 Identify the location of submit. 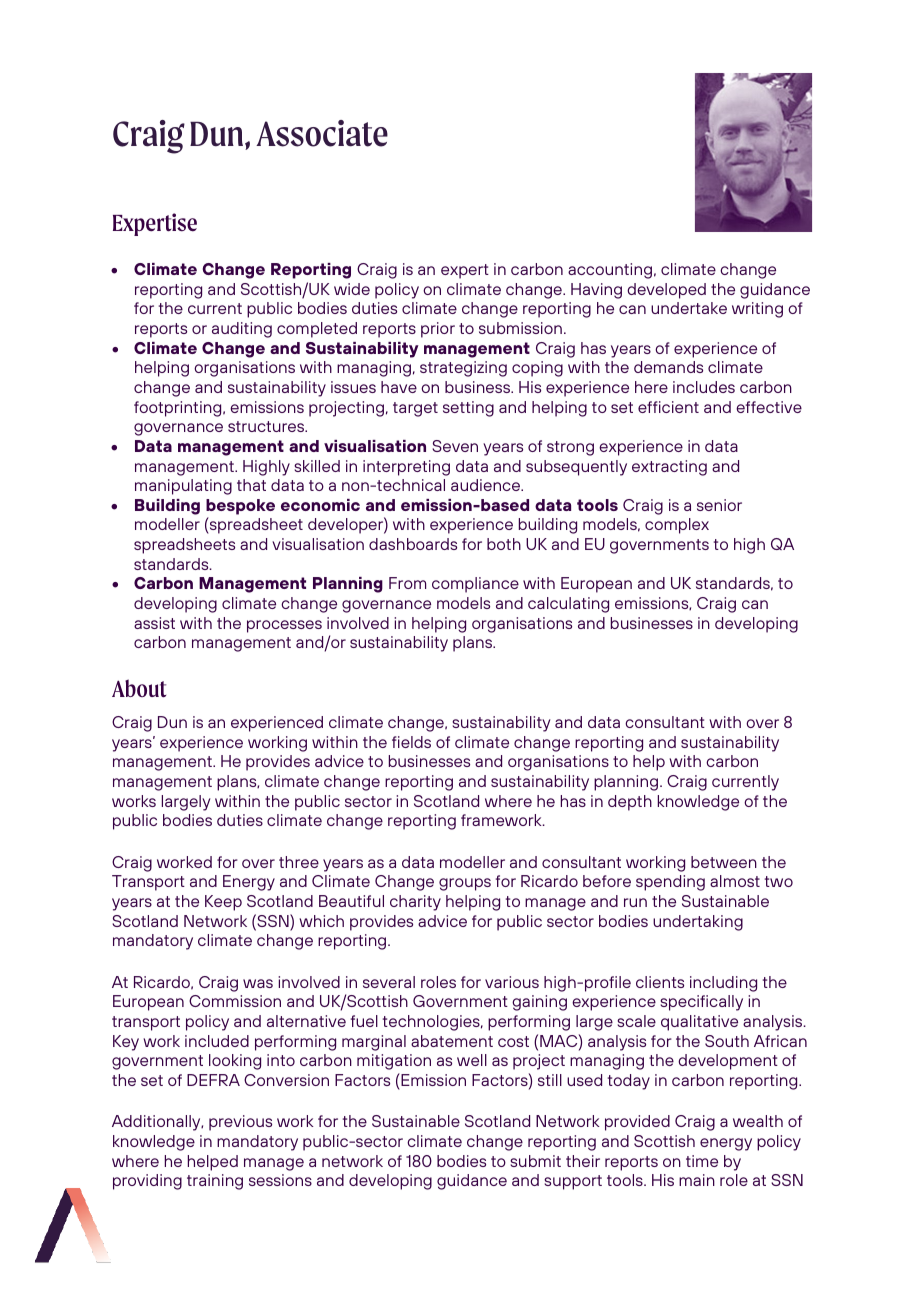
(535, 1161).
